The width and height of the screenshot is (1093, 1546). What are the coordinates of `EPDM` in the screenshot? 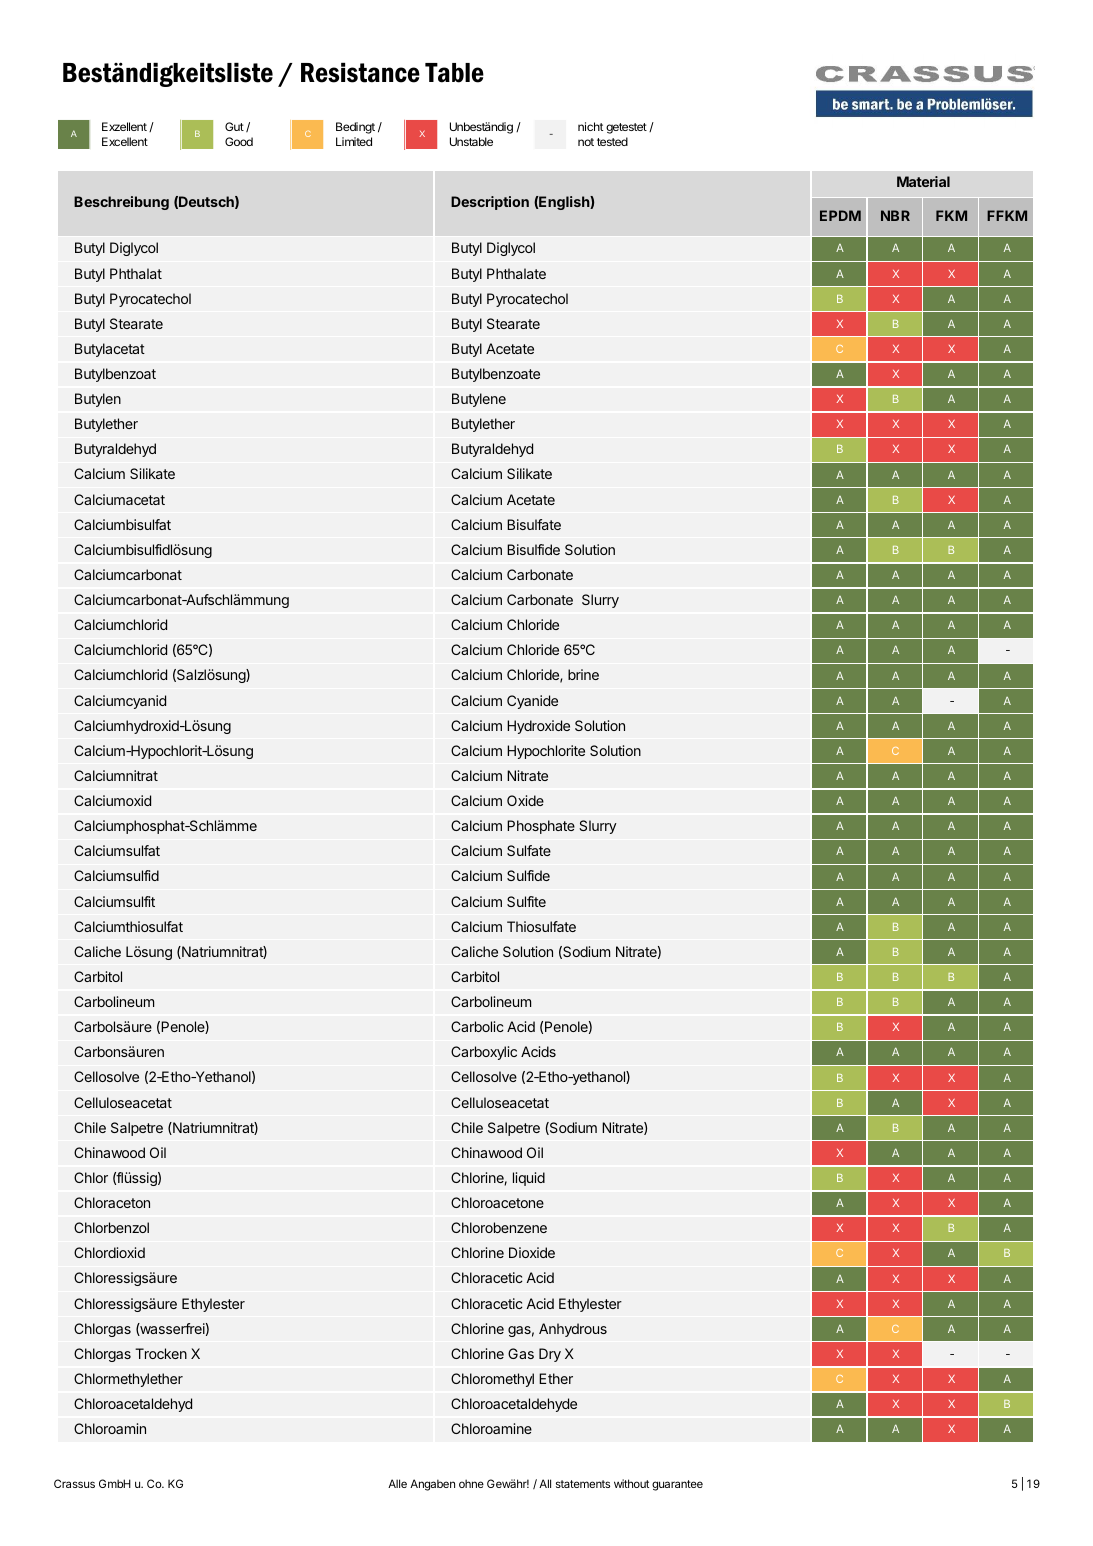 It's located at (840, 215).
